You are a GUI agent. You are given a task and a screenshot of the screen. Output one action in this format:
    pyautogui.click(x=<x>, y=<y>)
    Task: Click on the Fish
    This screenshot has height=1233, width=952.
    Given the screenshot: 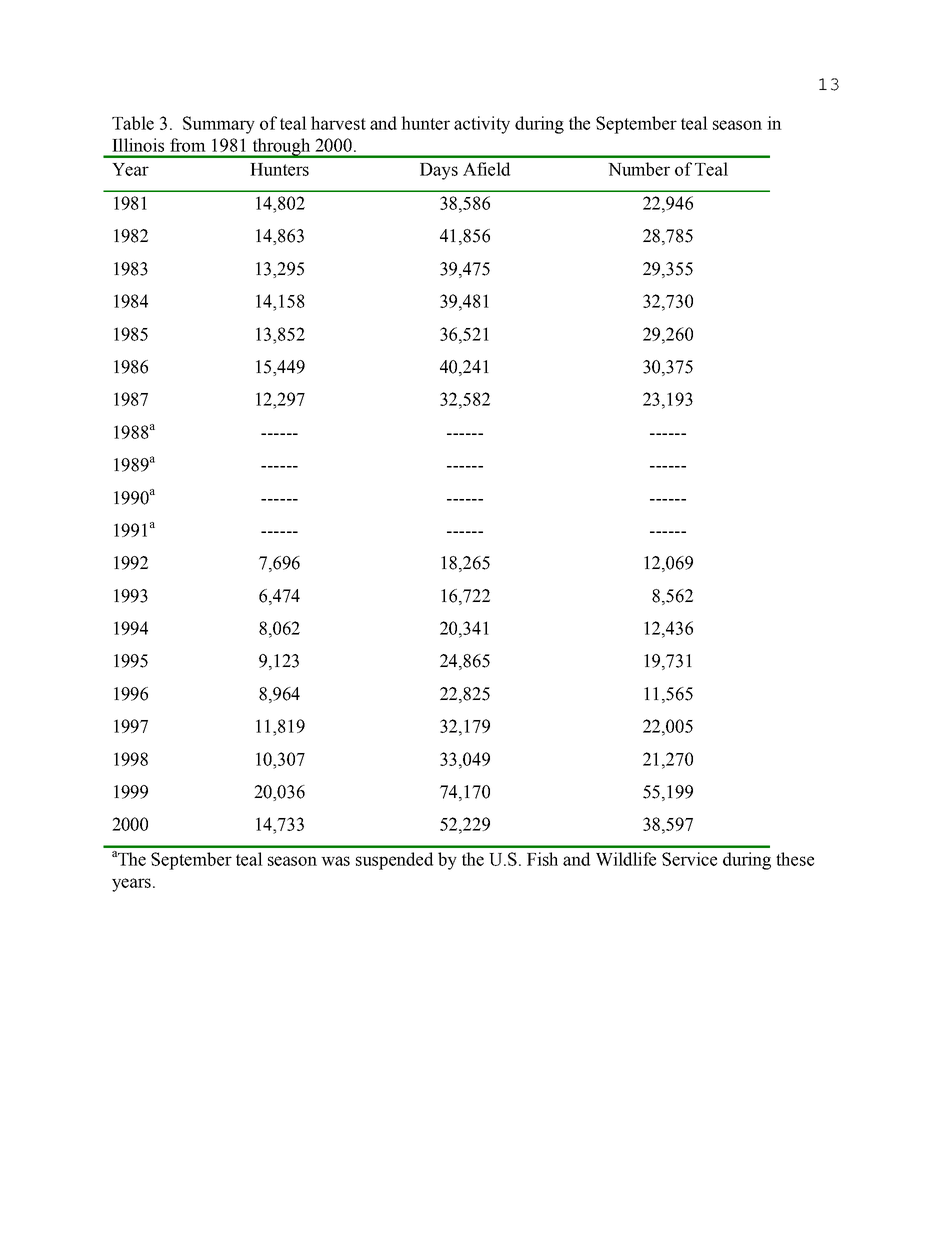 What is the action you would take?
    pyautogui.click(x=542, y=859)
